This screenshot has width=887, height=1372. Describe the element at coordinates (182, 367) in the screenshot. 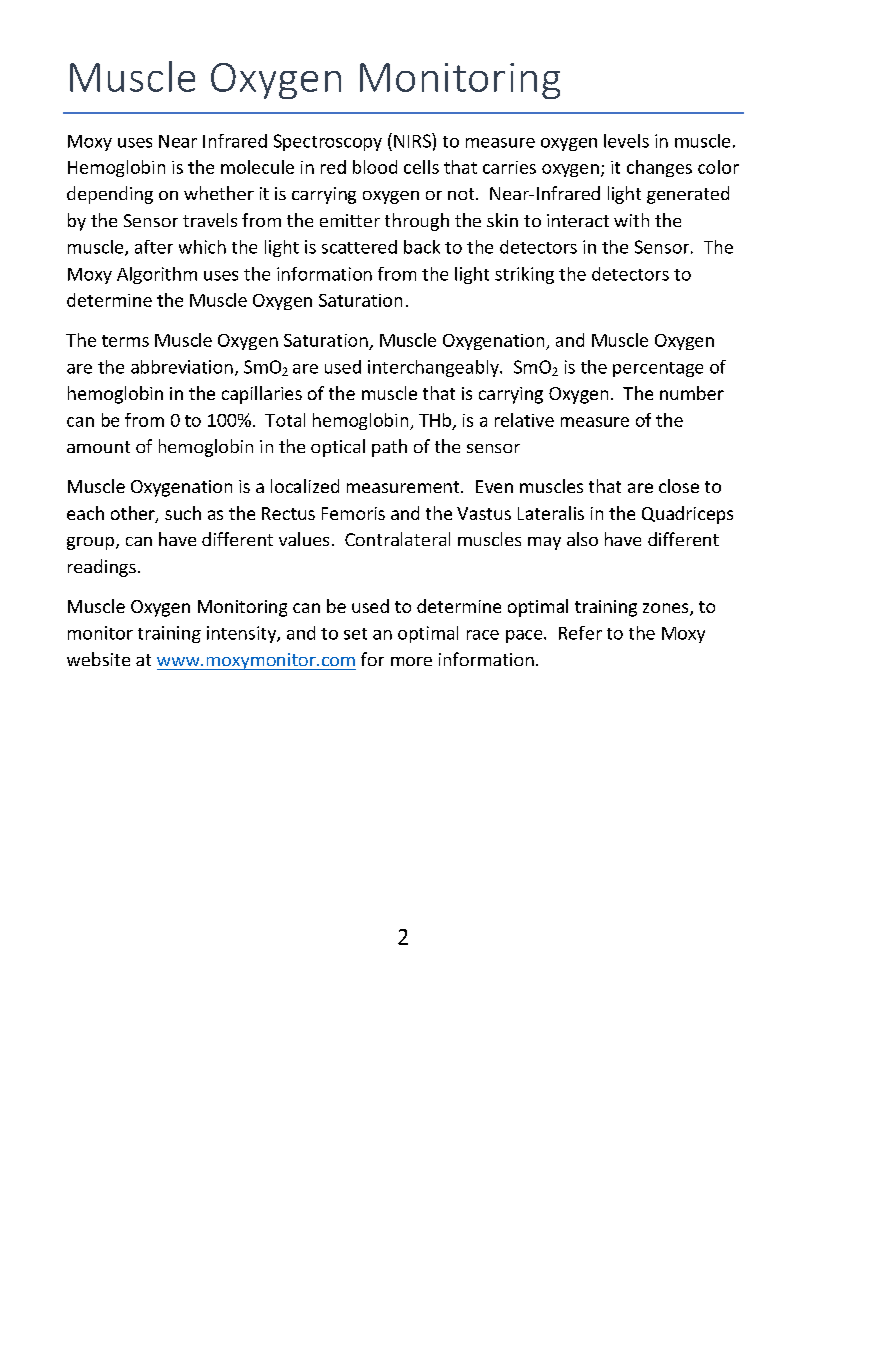

I see `abbreviation` at that location.
